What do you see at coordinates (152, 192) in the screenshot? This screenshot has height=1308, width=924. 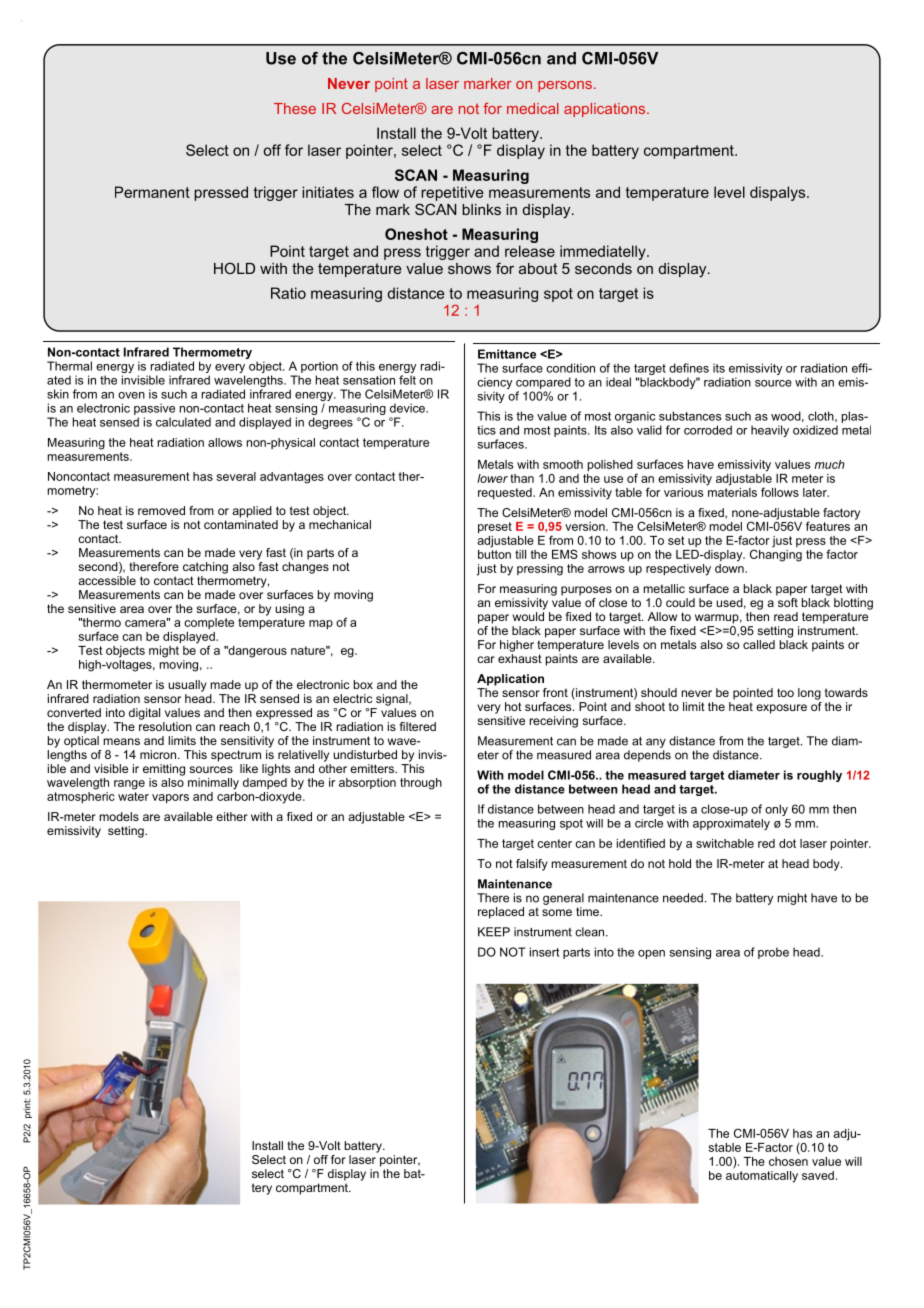 I see `Permanent` at bounding box center [152, 192].
